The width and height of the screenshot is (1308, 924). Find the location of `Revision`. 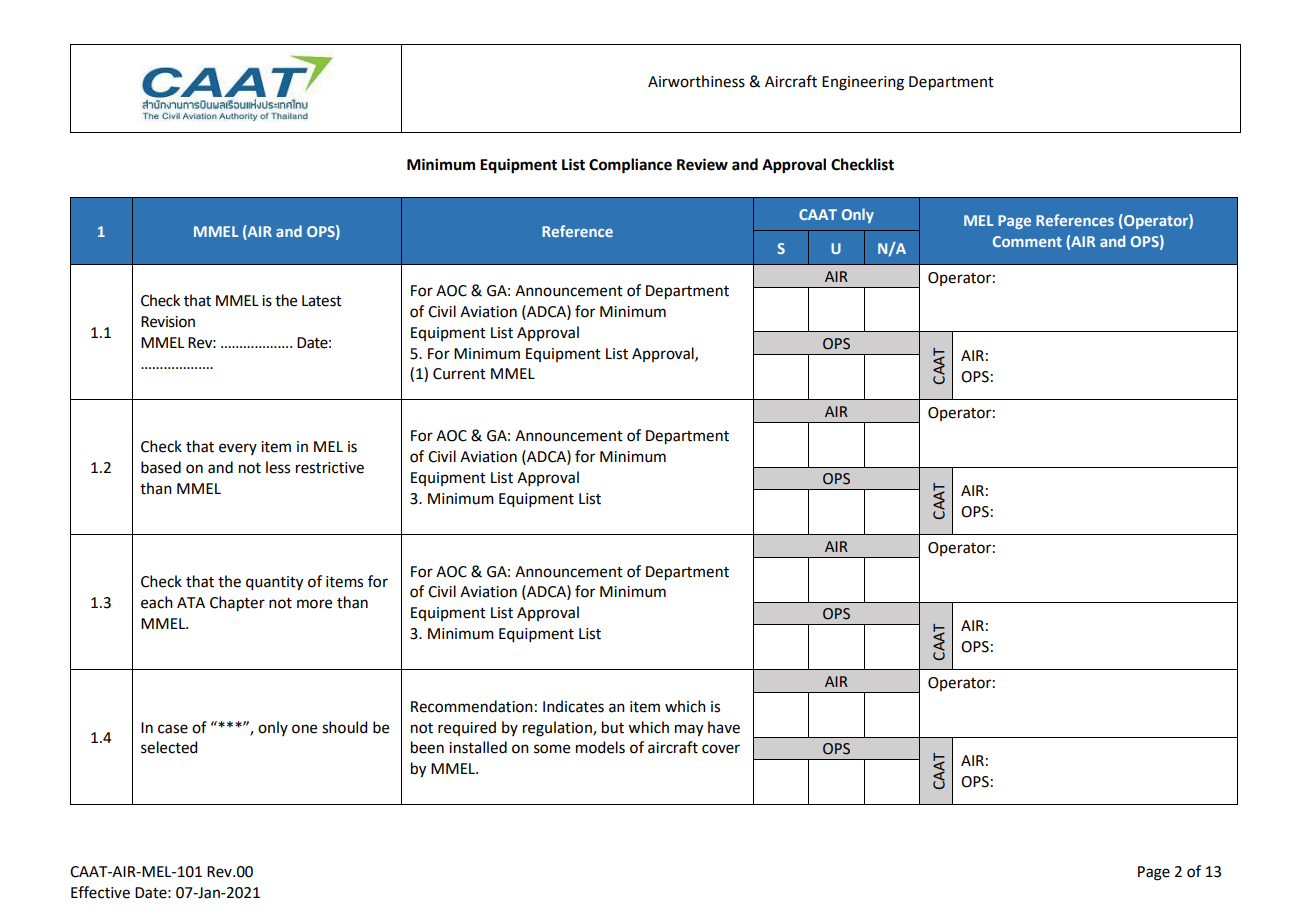

Revision is located at coordinates (168, 322).
